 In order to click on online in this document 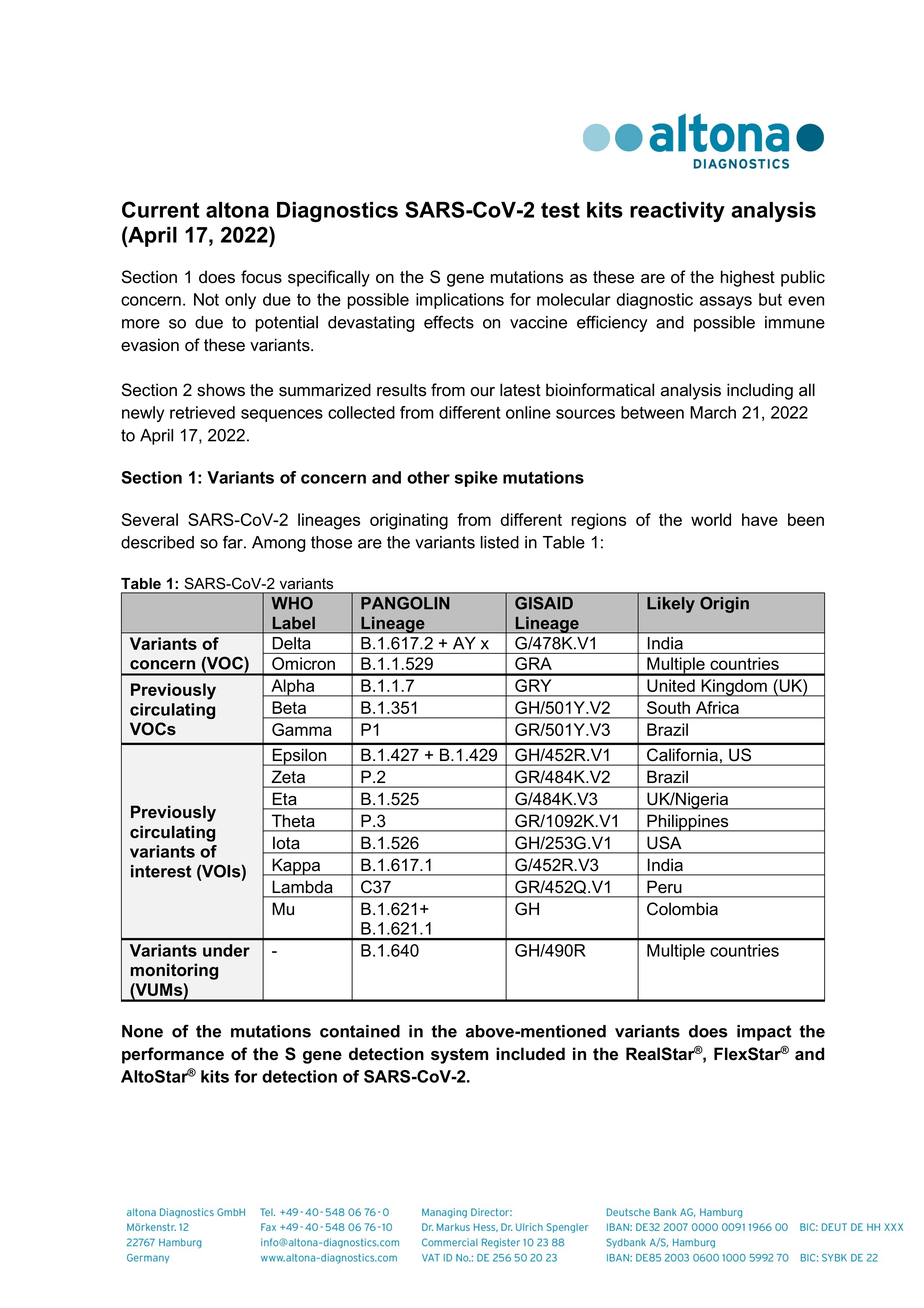, I will do `click(528, 412)`.
